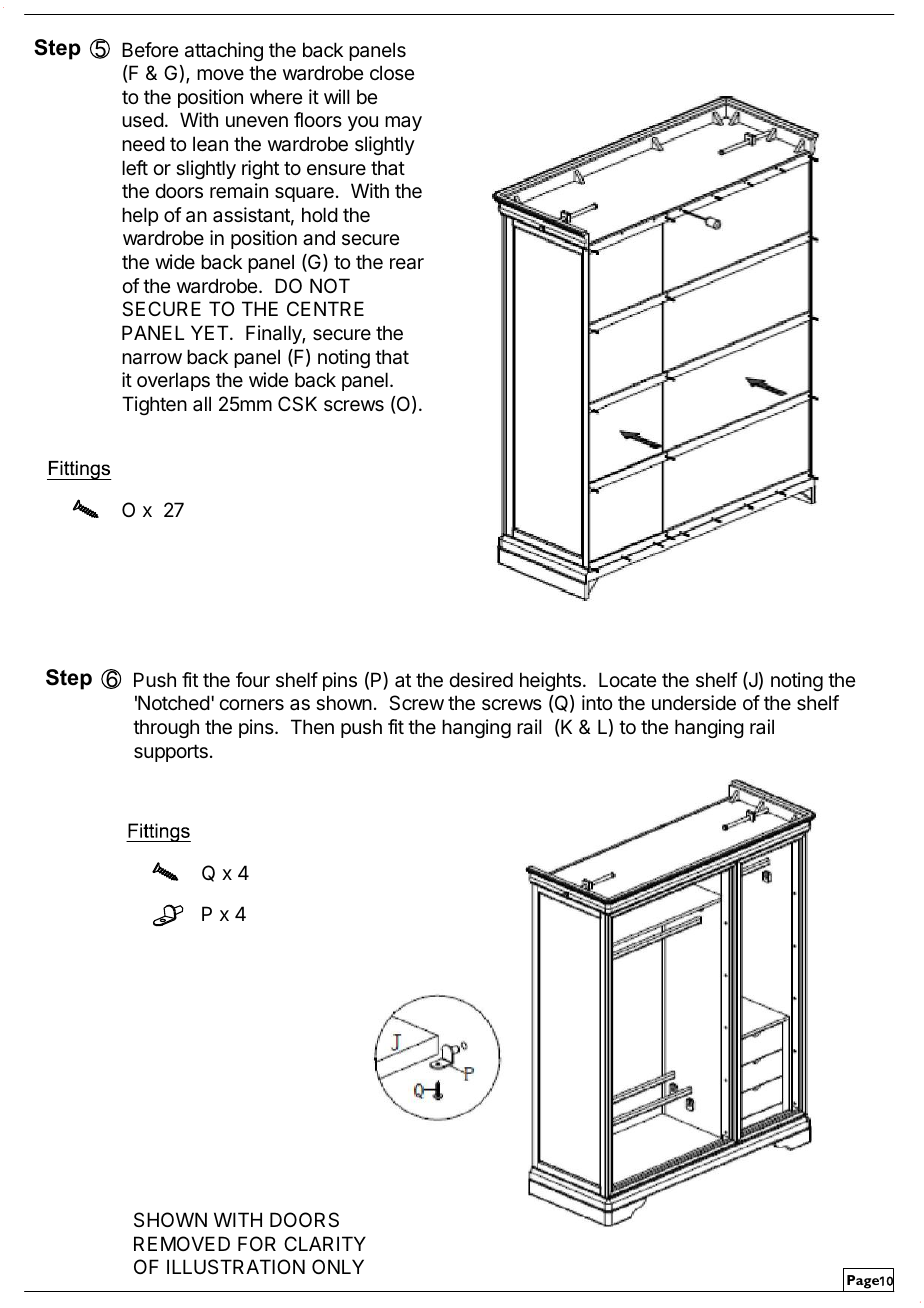  I want to click on close, so click(392, 72).
